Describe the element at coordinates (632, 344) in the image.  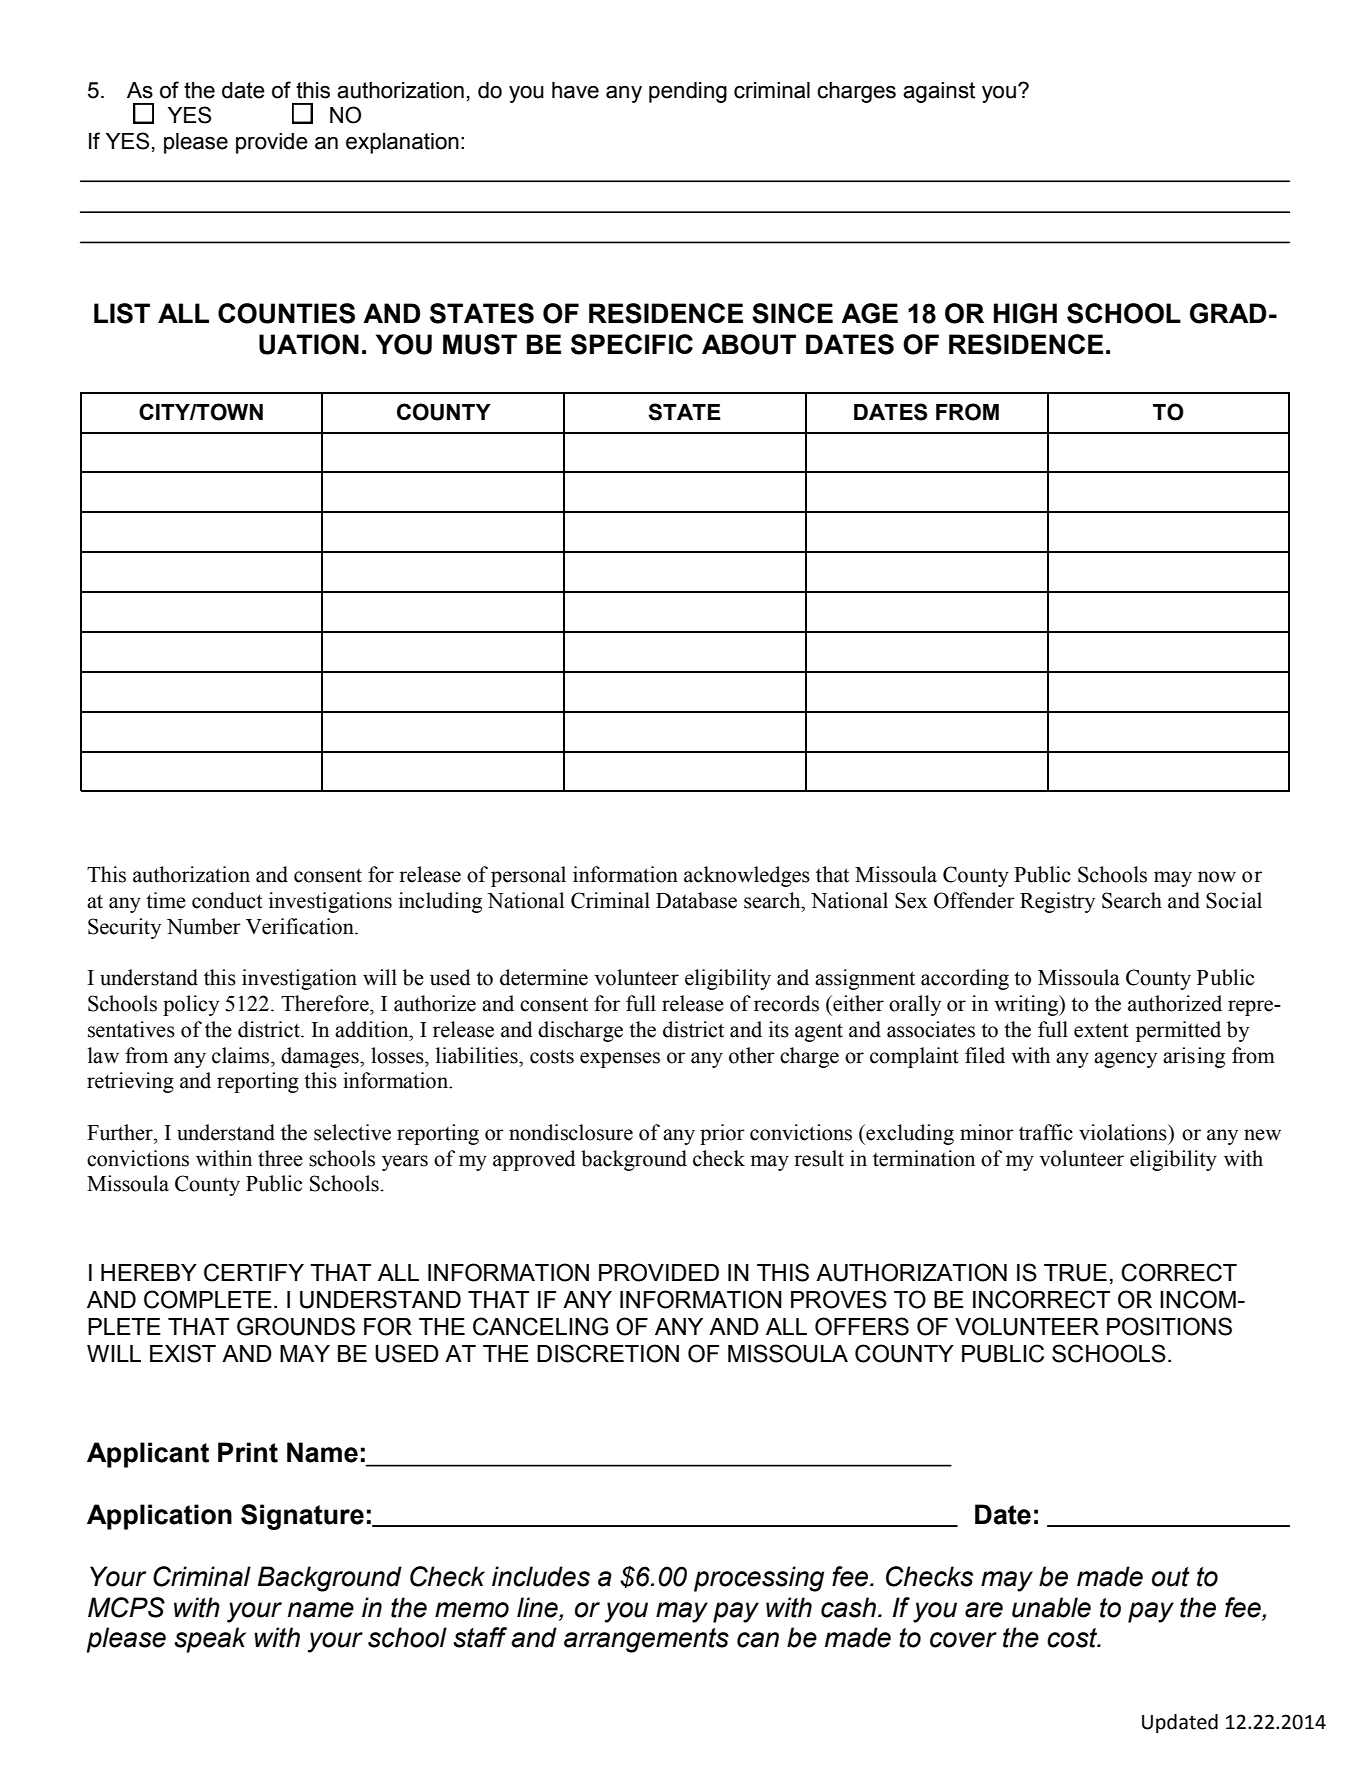
I see `SPECIFIC` at that location.
